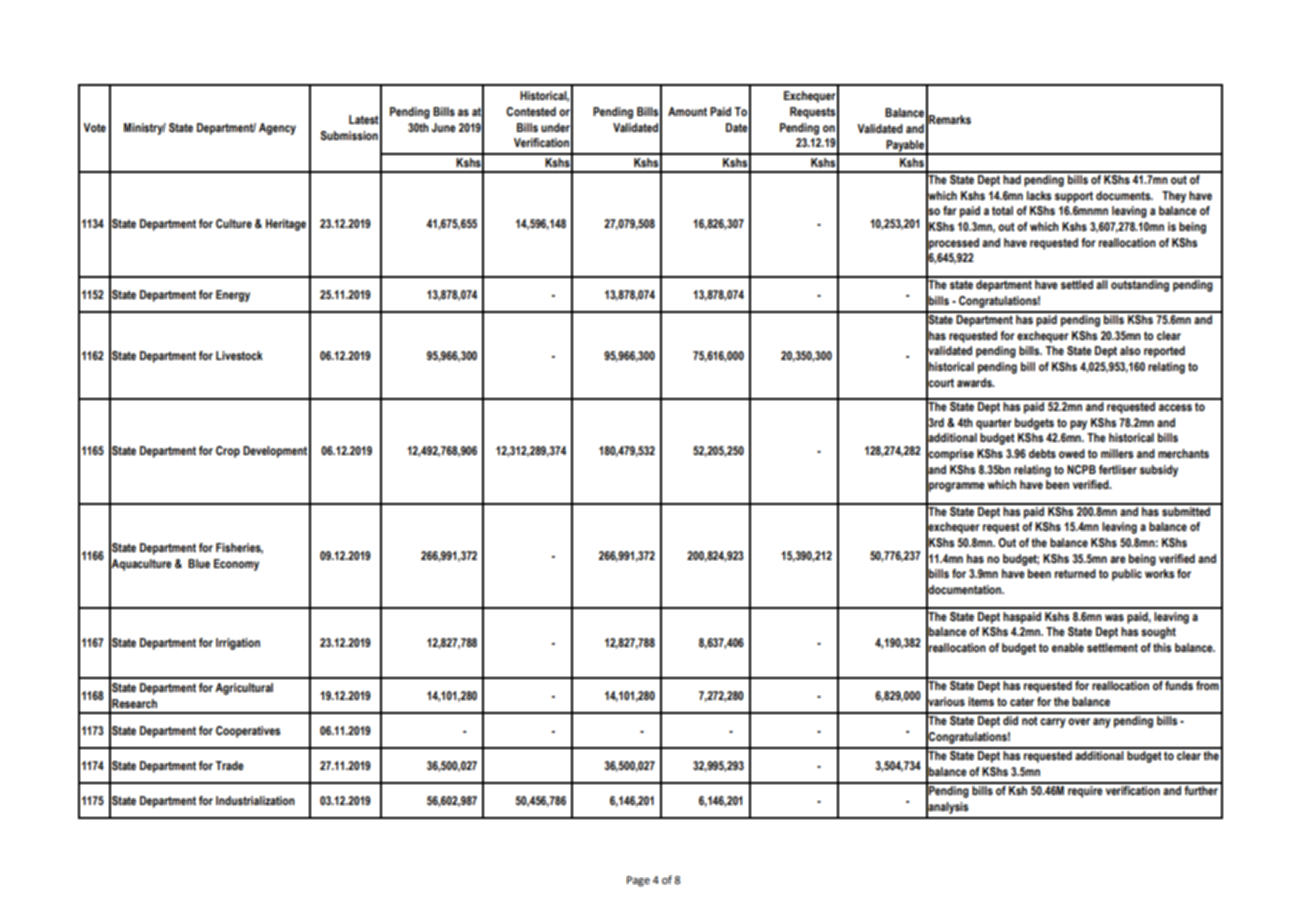 This screenshot has height=924, width=1308. What do you see at coordinates (1039, 195) in the screenshot?
I see `lacks` at bounding box center [1039, 195].
